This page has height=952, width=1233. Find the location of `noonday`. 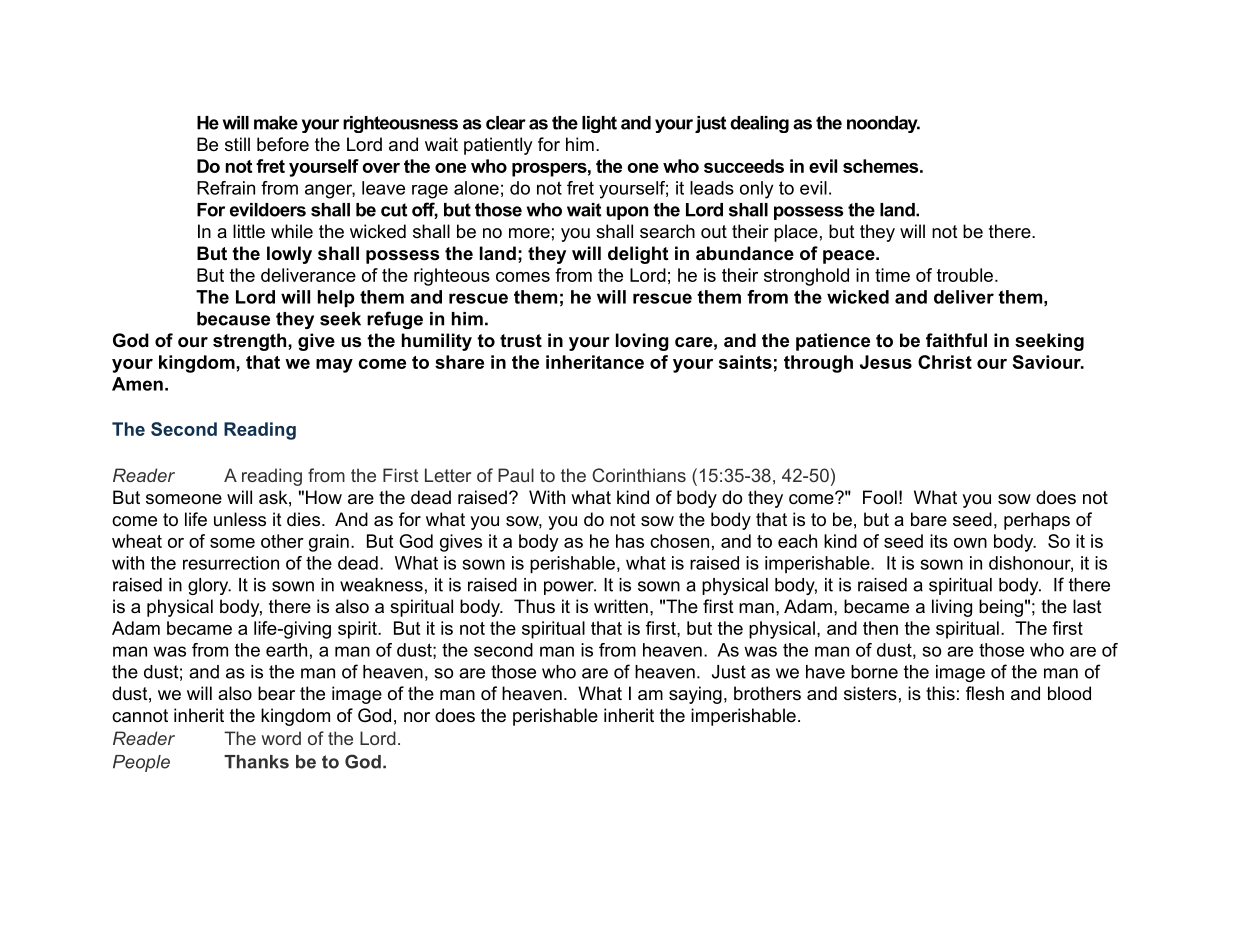

noonday is located at coordinates (883, 124).
